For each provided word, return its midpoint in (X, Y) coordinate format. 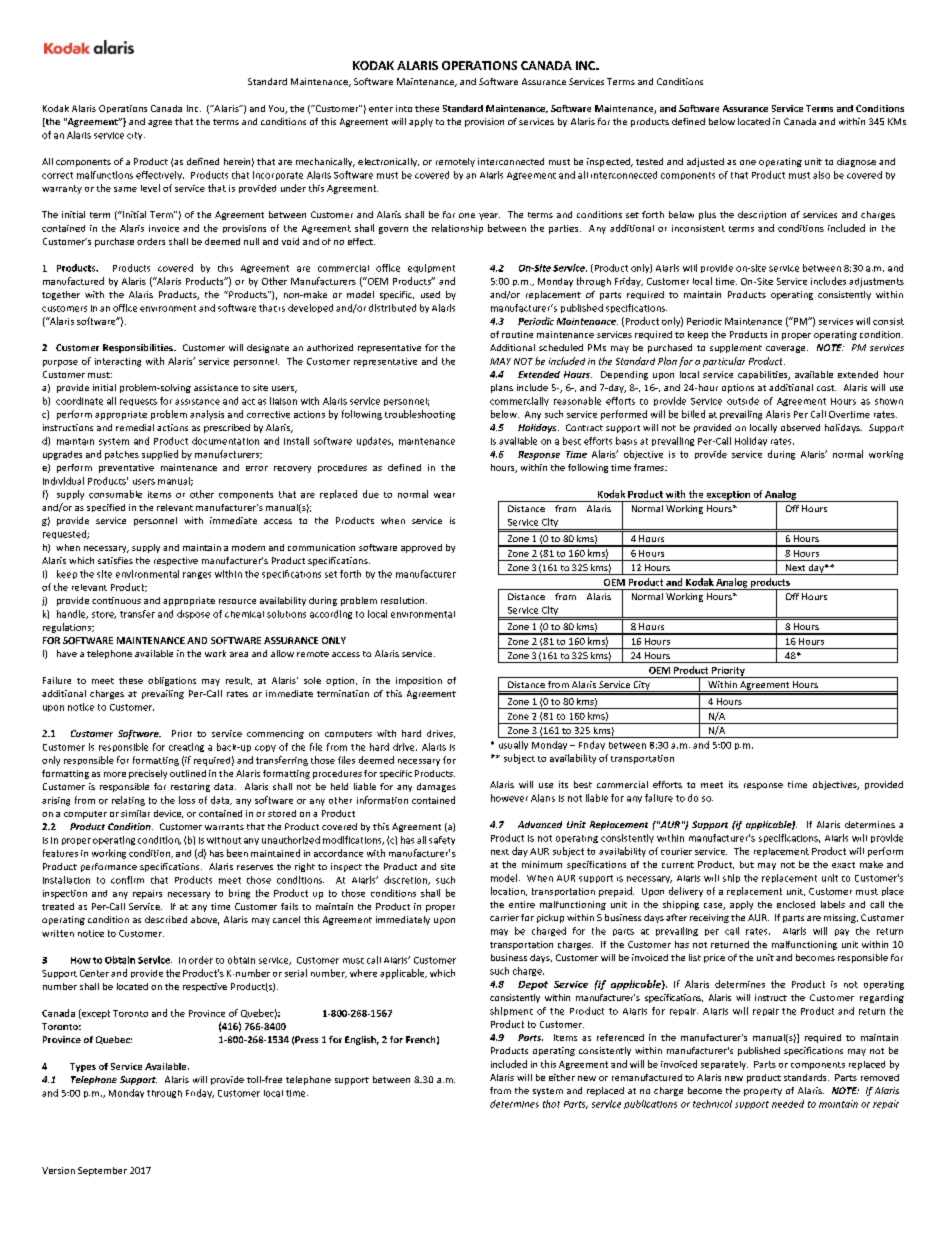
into (404, 108)
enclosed (796, 904)
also (821, 175)
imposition (419, 681)
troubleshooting (420, 415)
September (102, 1171)
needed (788, 1104)
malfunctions (105, 175)
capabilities (764, 375)
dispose (193, 614)
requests (138, 402)
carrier (504, 917)
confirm (127, 880)
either (562, 1077)
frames (650, 467)
